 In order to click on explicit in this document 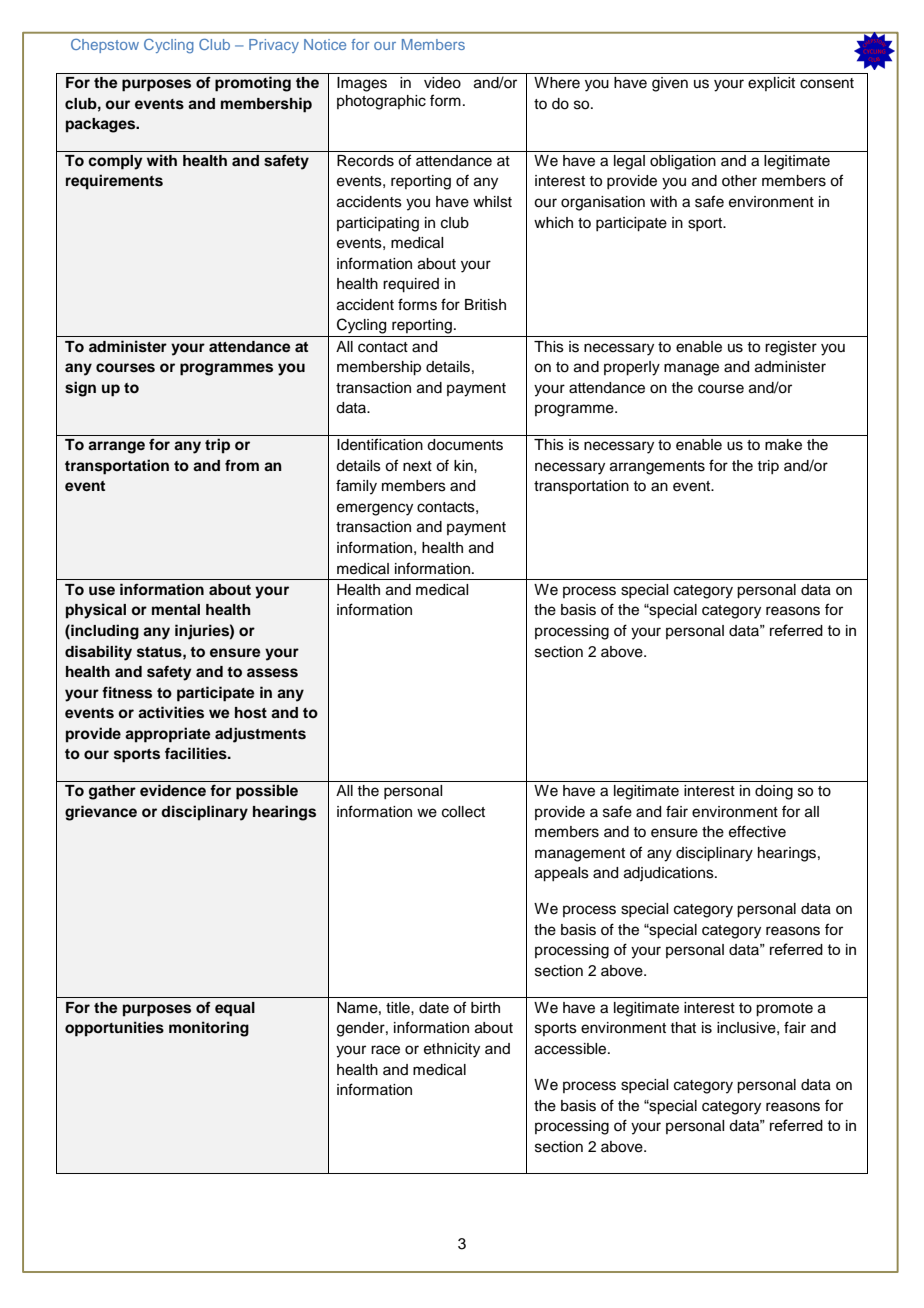, I will do `click(771, 84)`.
